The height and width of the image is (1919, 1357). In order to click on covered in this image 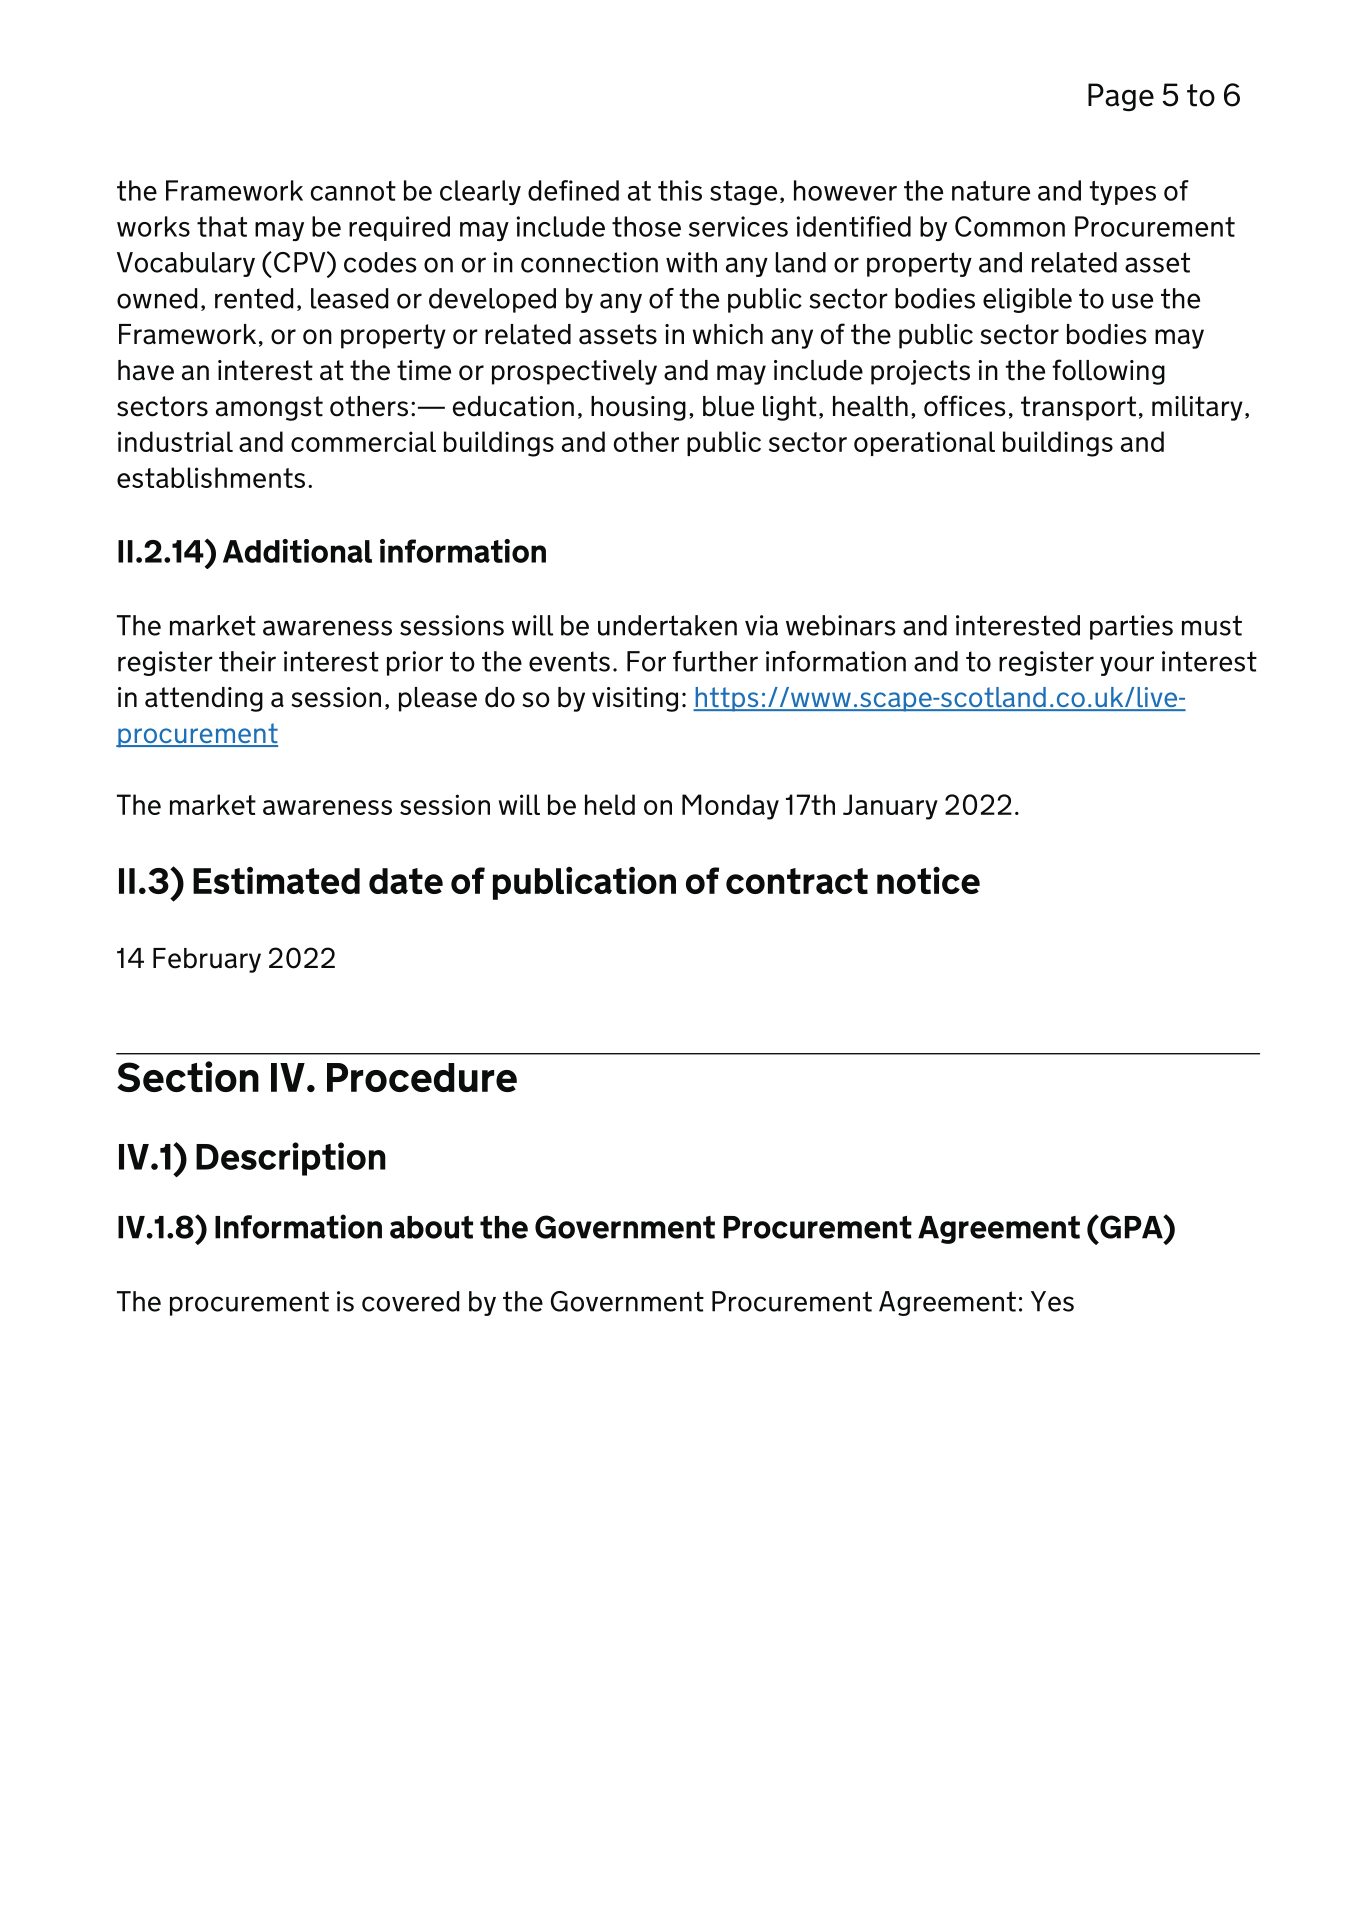, I will do `click(411, 1301)`.
